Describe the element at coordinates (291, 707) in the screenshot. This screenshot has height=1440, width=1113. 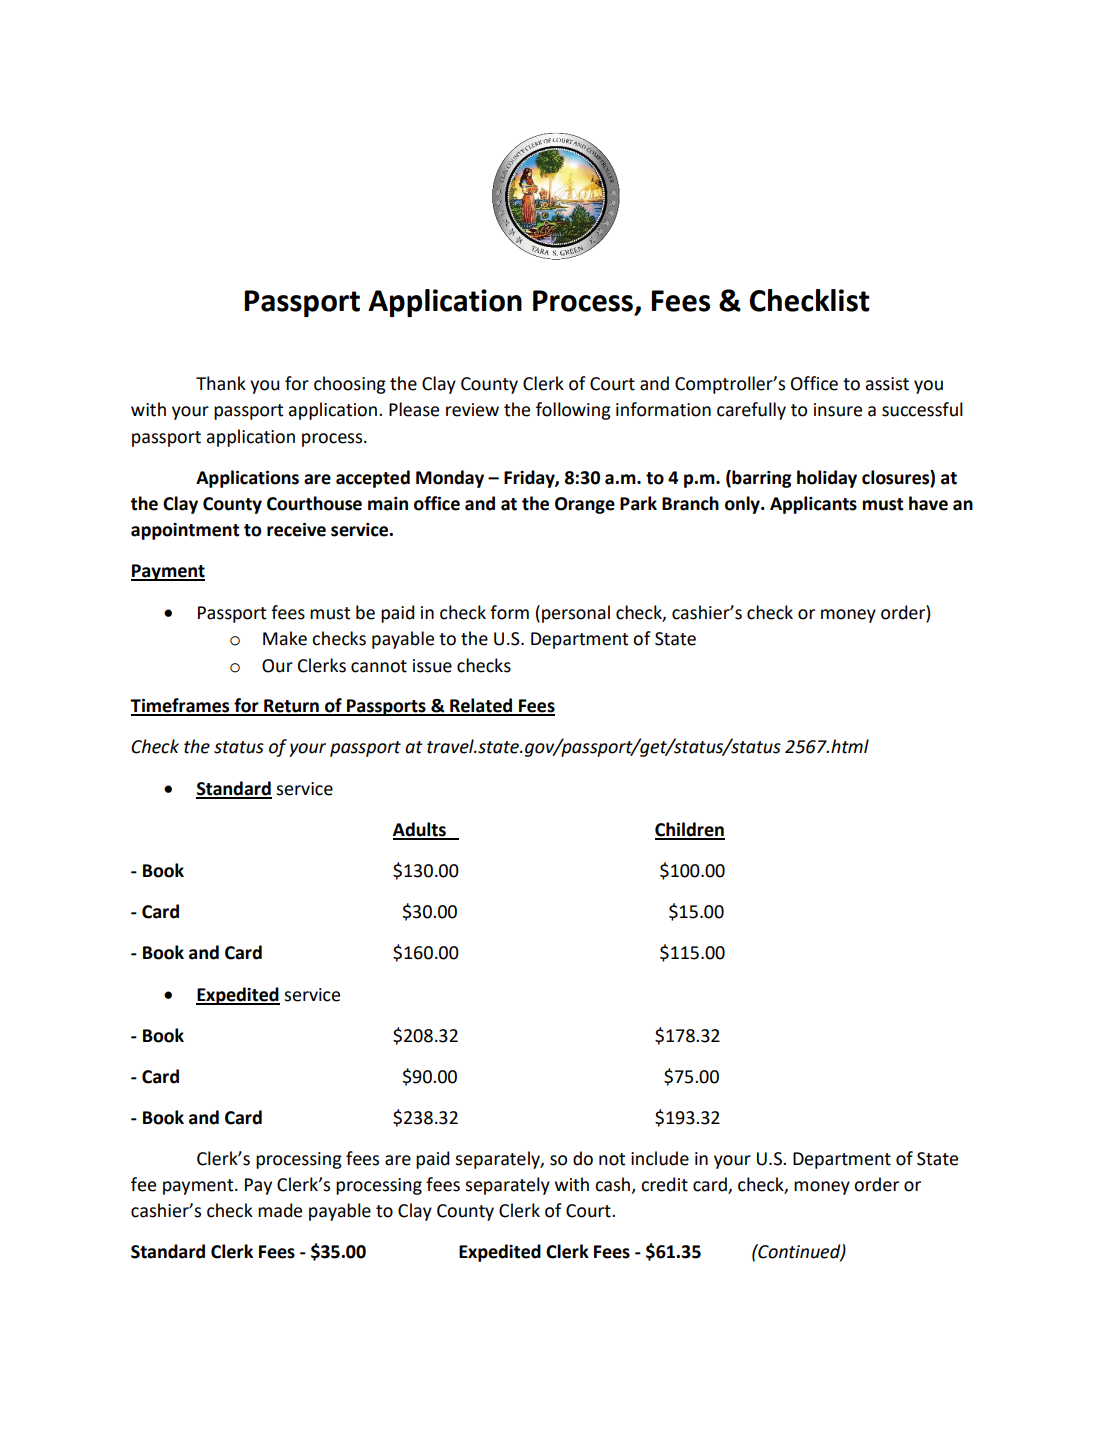
I see `Return` at that location.
